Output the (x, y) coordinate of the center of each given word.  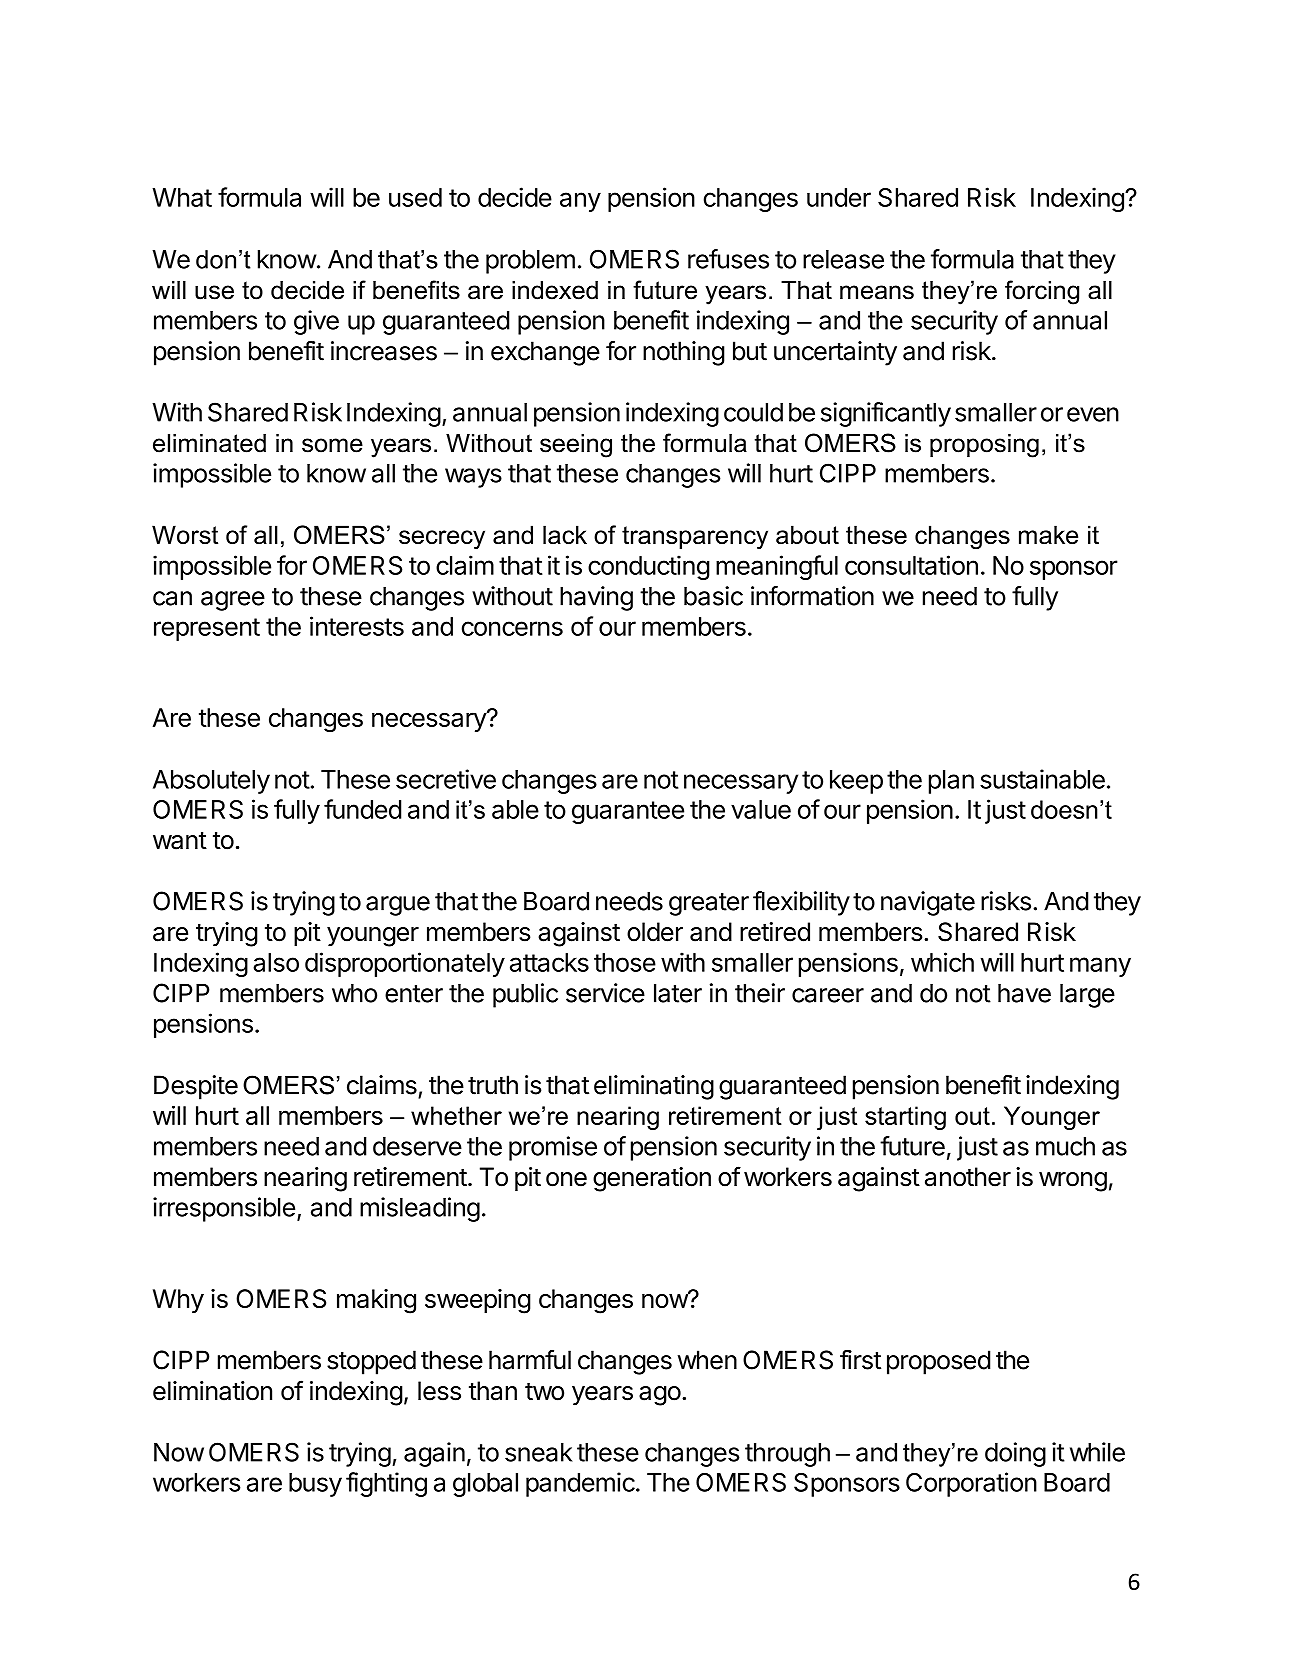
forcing (1042, 292)
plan (951, 782)
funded (362, 809)
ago (660, 1396)
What (182, 197)
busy (315, 1485)
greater (709, 904)
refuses (728, 259)
